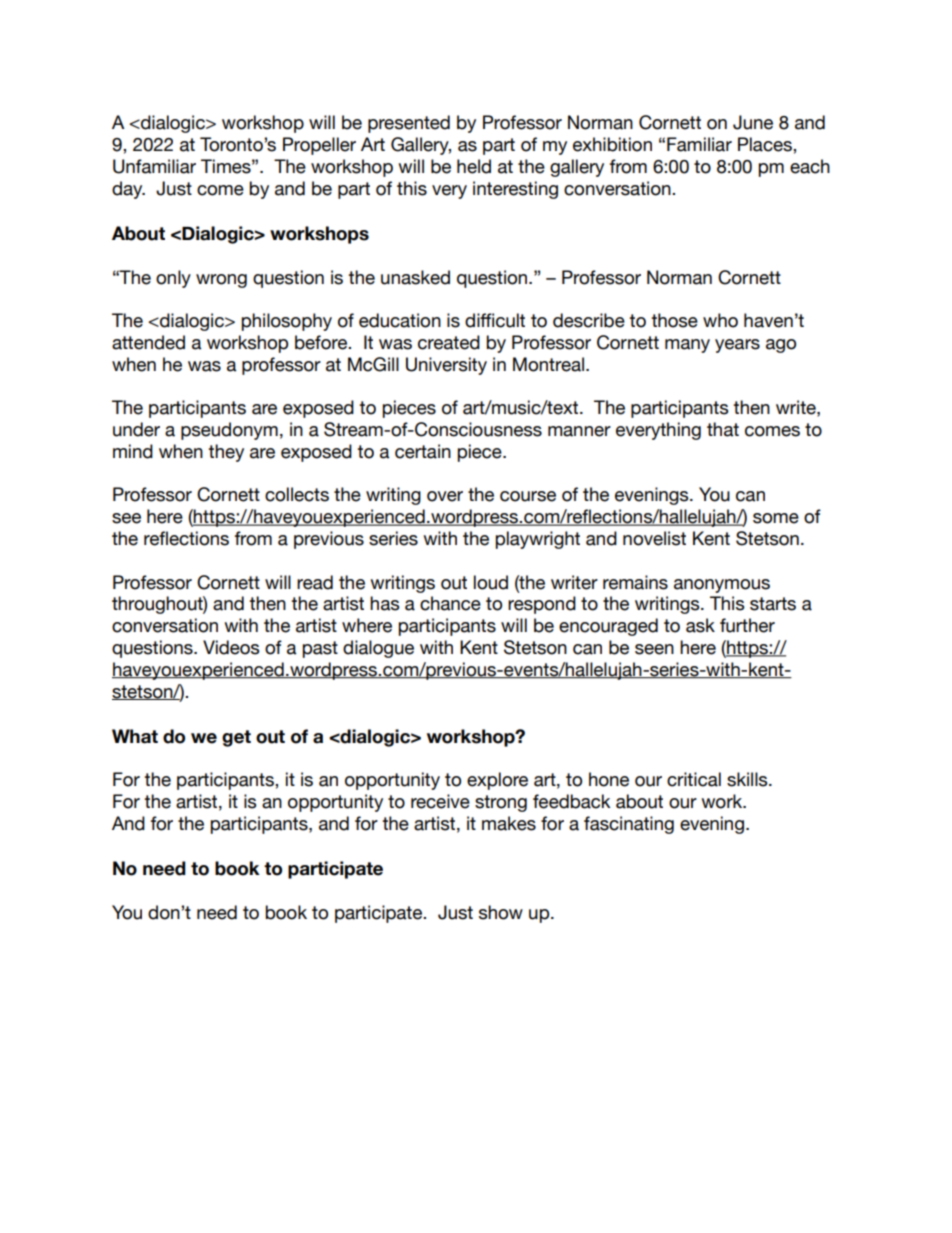  I want to click on day, so click(128, 190).
